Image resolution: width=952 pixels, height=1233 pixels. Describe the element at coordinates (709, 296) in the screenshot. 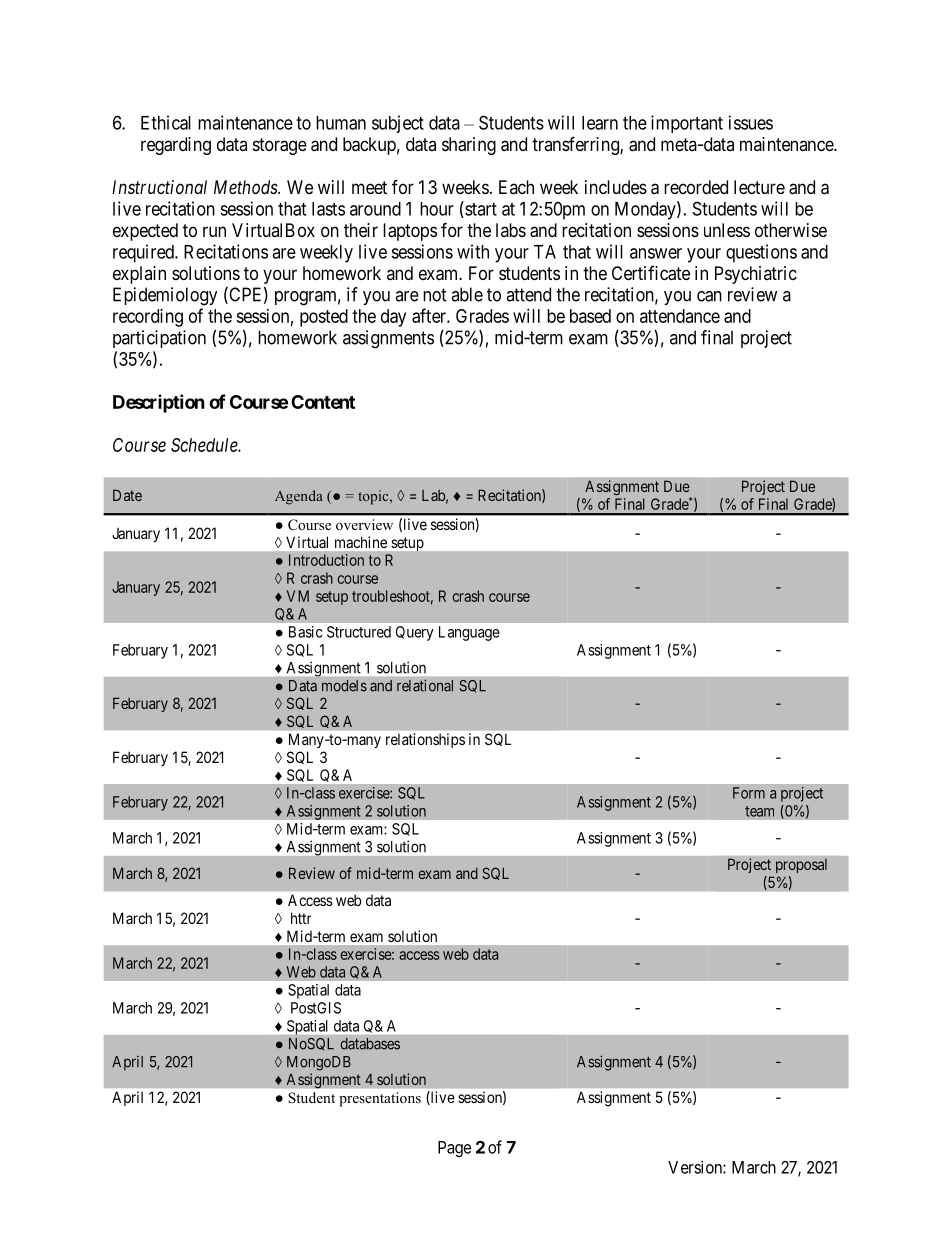

I see `can` at that location.
